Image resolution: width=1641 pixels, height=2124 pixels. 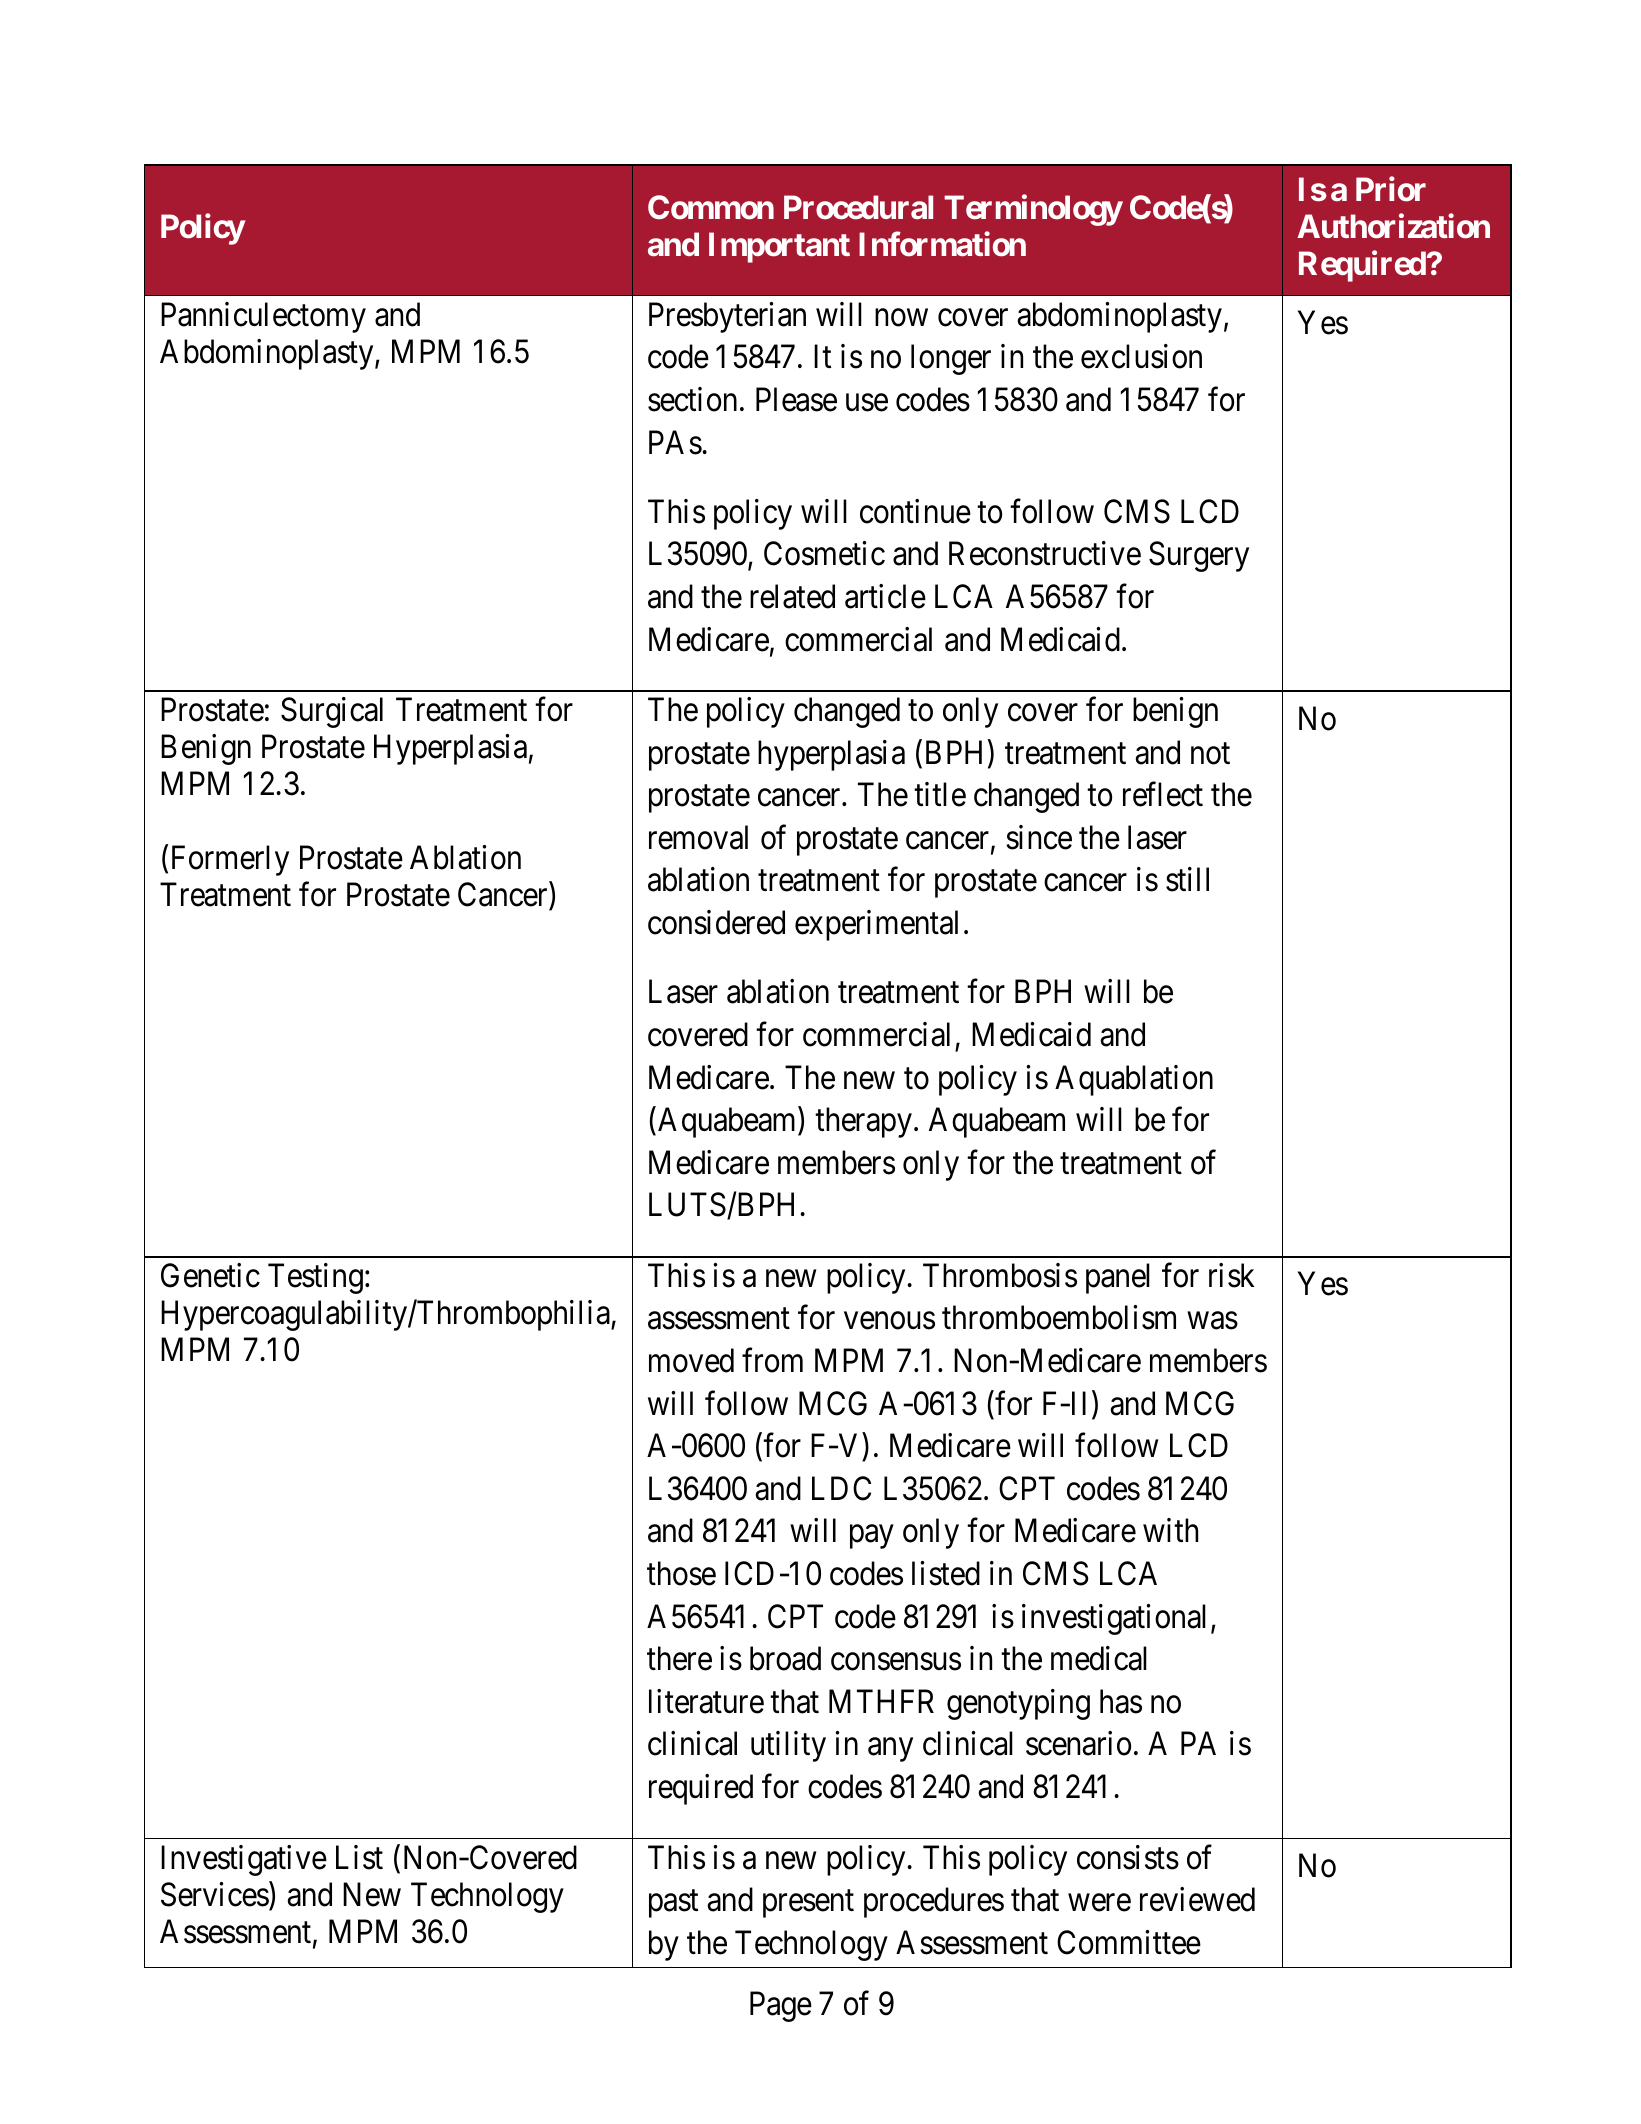 What do you see at coordinates (779, 247) in the document?
I see `Important` at bounding box center [779, 247].
